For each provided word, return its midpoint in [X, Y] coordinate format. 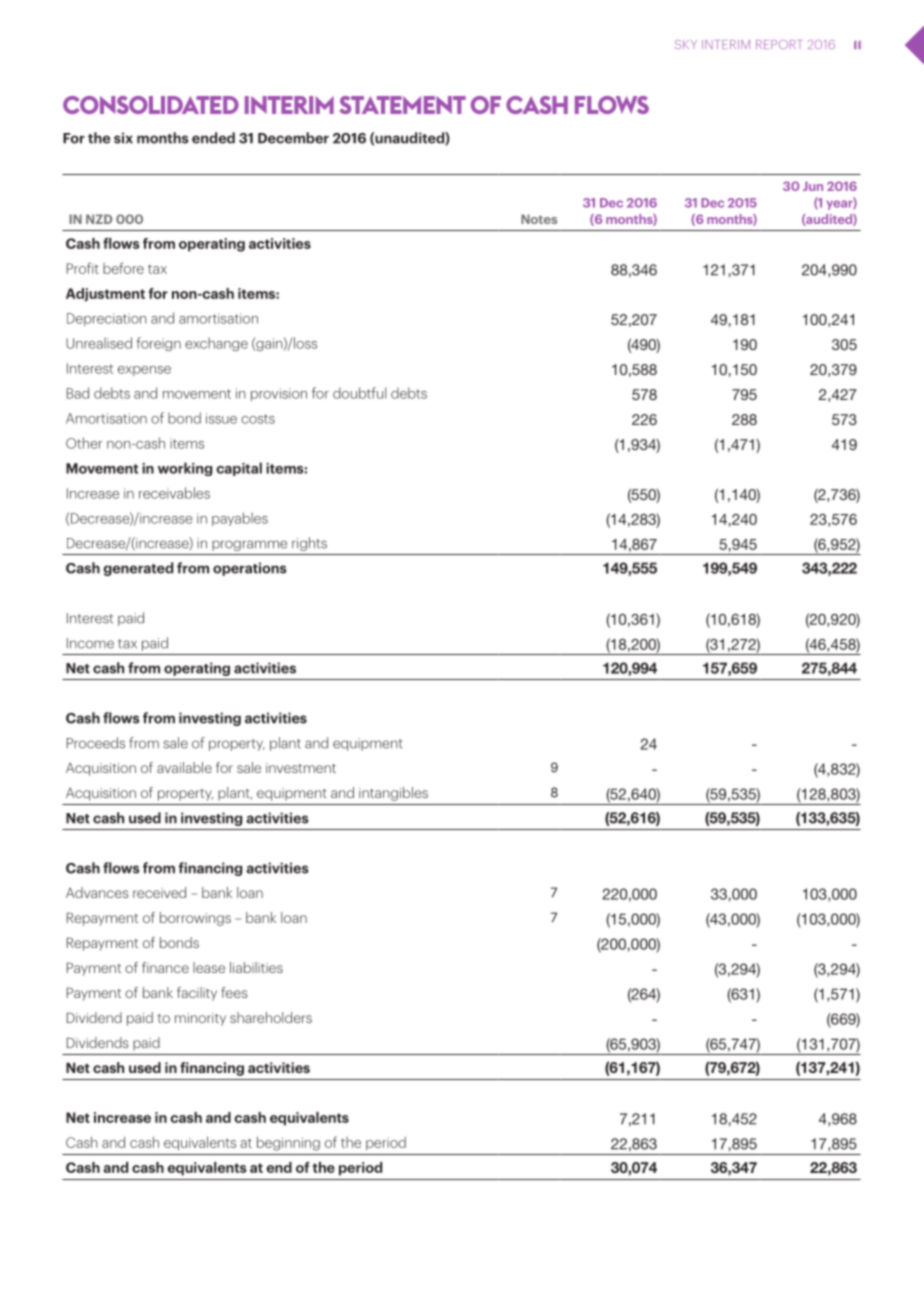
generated [138, 569]
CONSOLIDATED [151, 105]
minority [200, 1019]
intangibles [393, 794]
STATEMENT [402, 105]
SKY [686, 44]
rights [309, 544]
